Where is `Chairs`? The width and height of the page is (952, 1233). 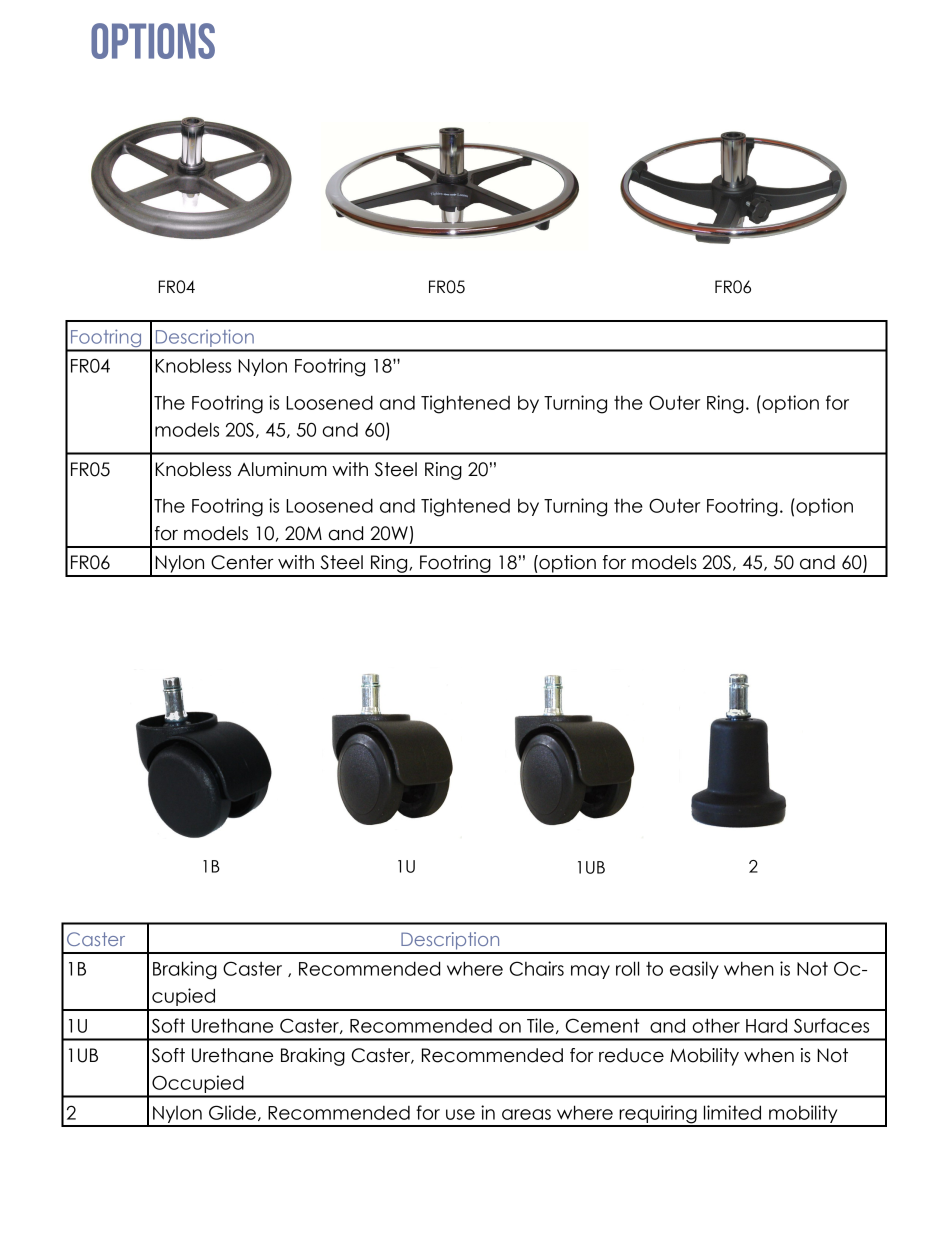 Chairs is located at coordinates (537, 968).
